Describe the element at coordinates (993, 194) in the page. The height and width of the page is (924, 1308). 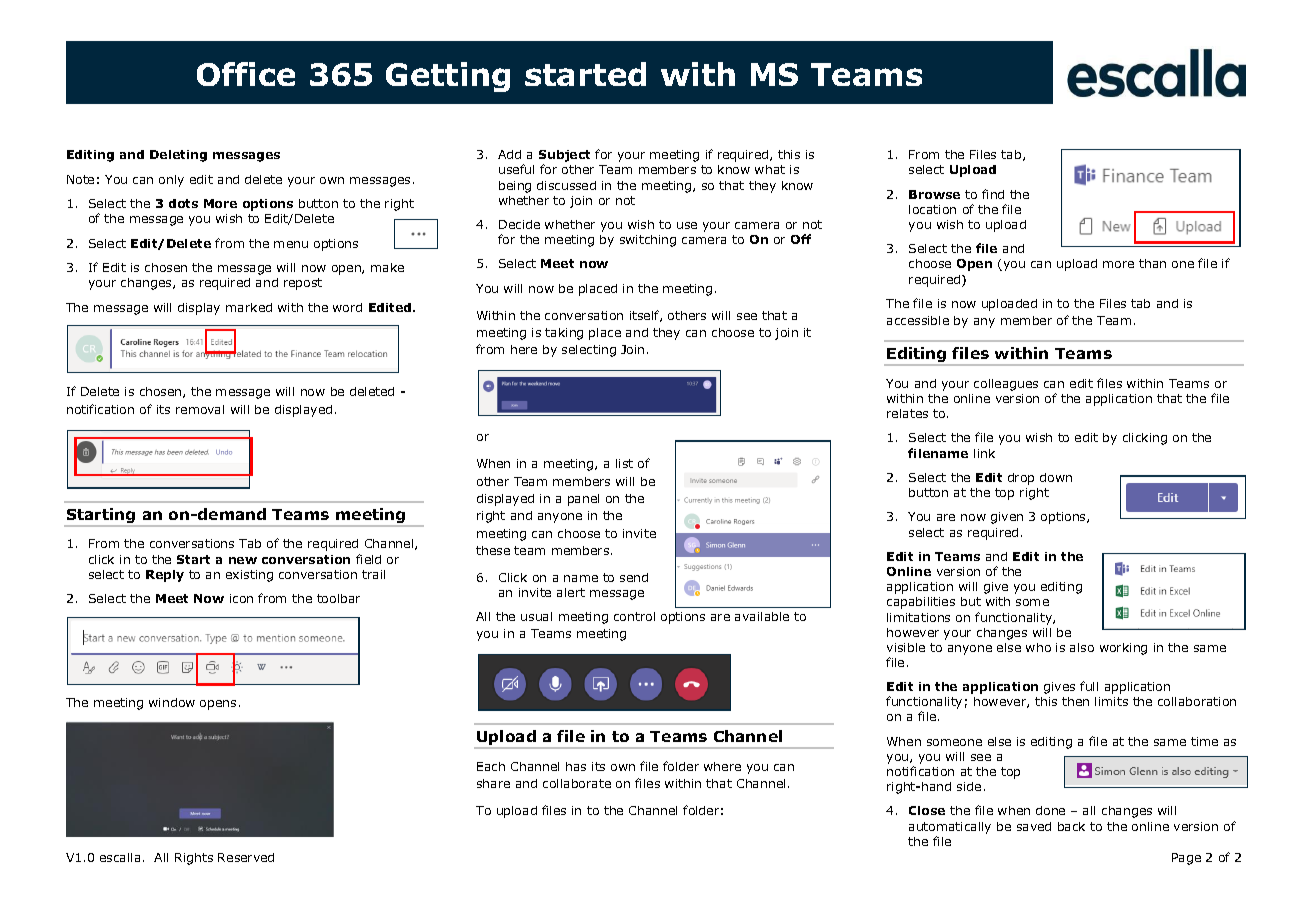
I see `find` at that location.
